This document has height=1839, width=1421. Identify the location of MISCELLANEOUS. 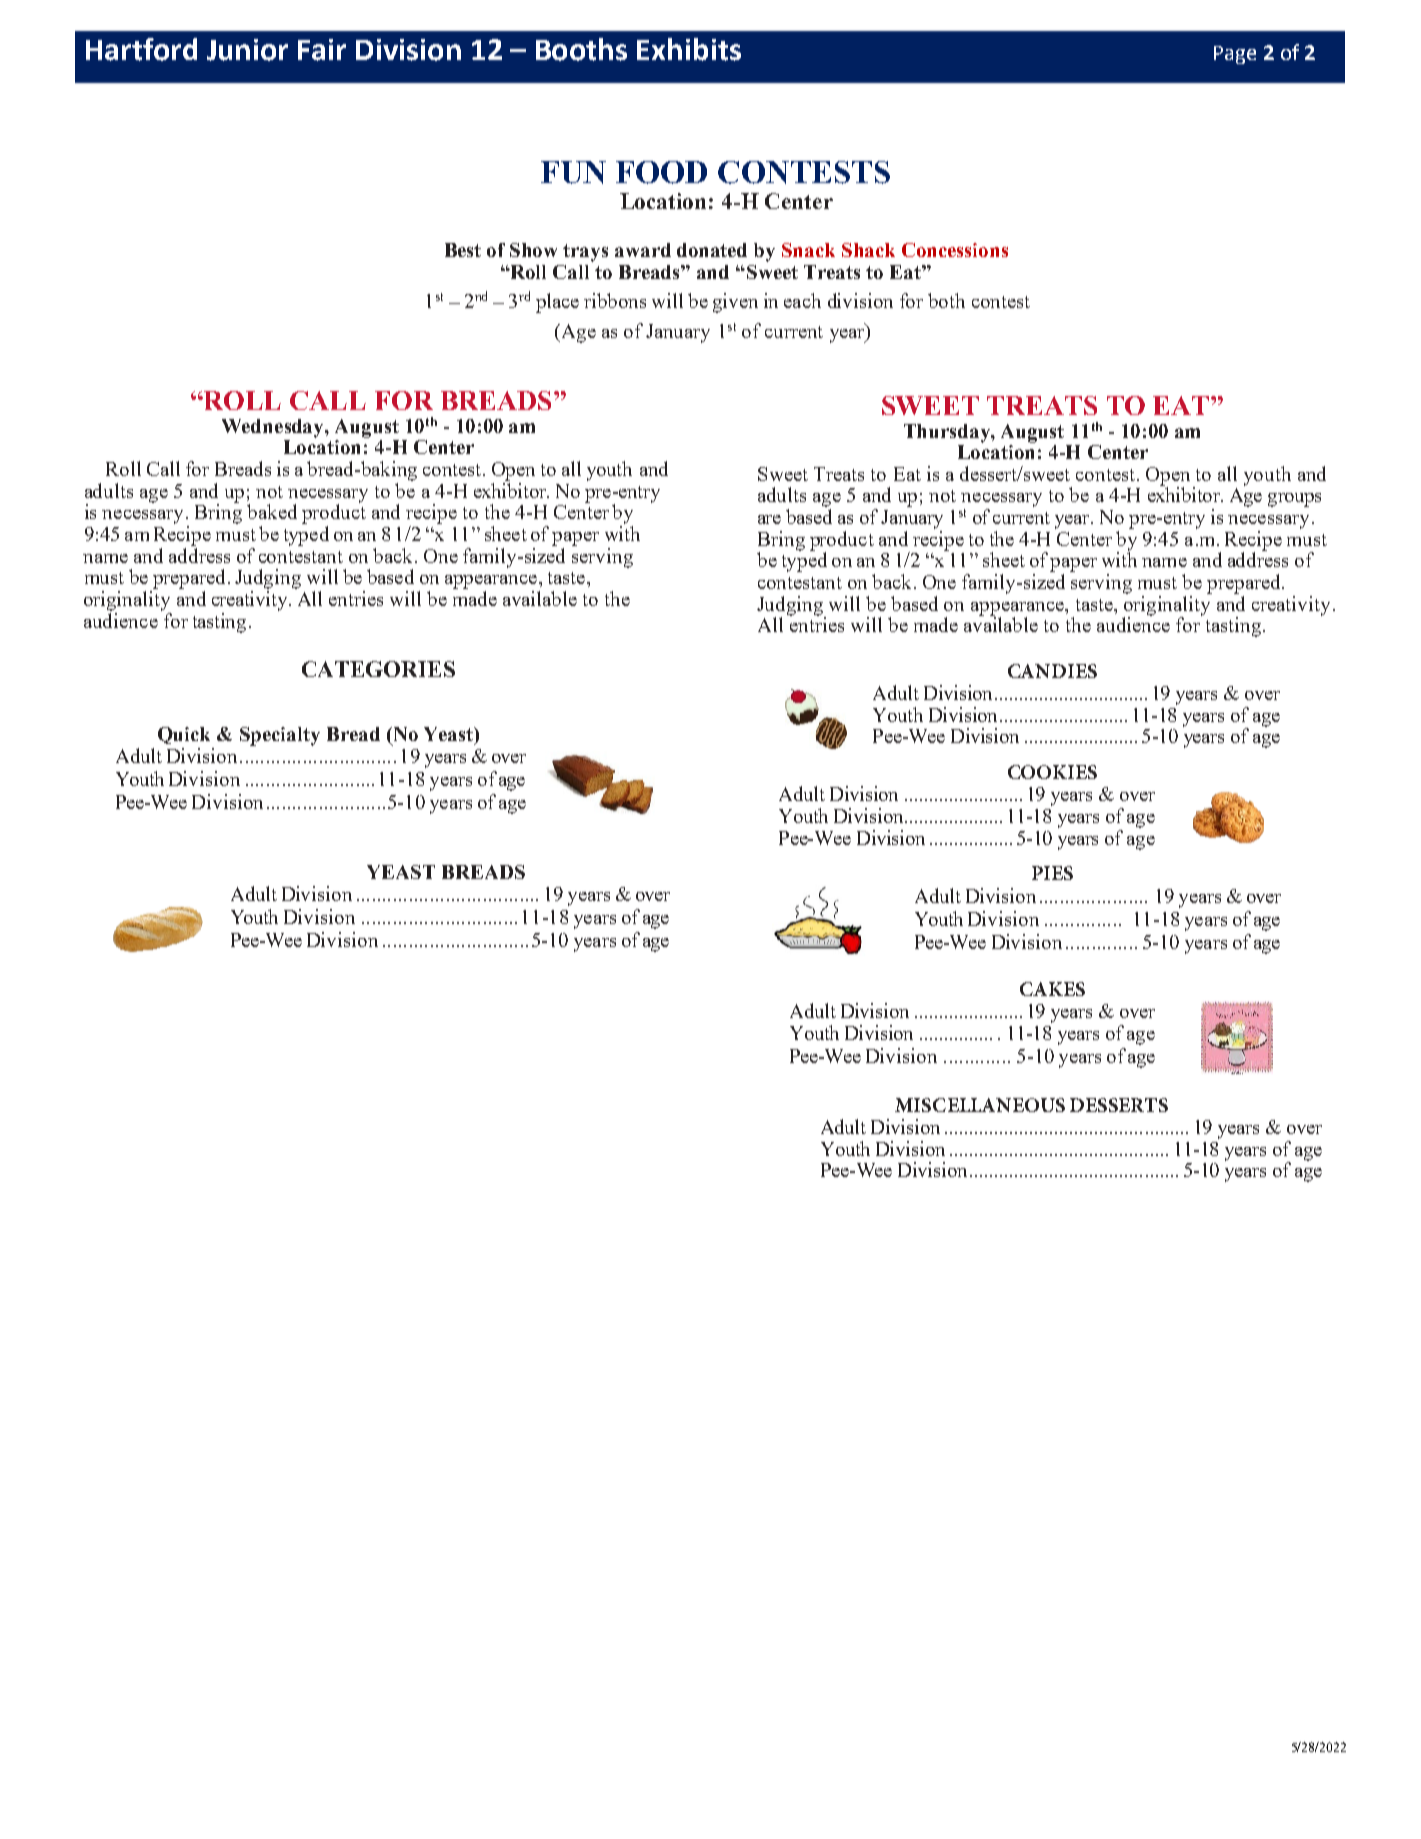
(980, 1105).
